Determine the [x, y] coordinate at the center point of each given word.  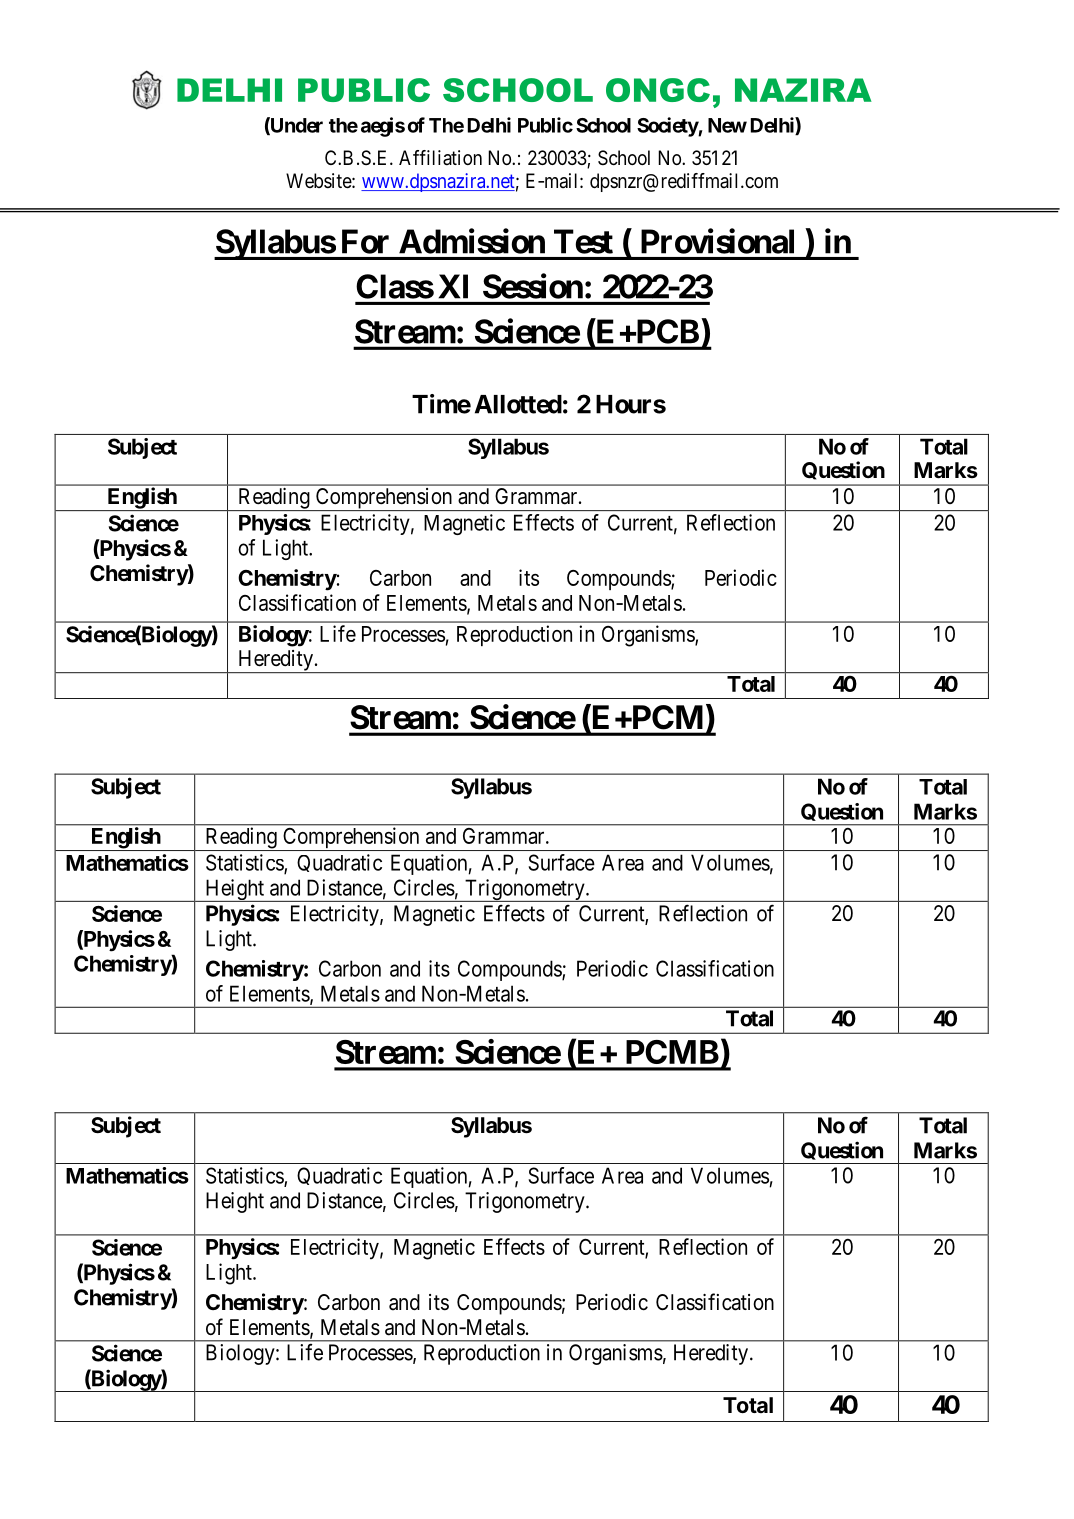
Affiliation [440, 158]
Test [583, 241]
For [365, 241]
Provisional [717, 241]
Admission [472, 241]
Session [533, 286]
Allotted [518, 404]
